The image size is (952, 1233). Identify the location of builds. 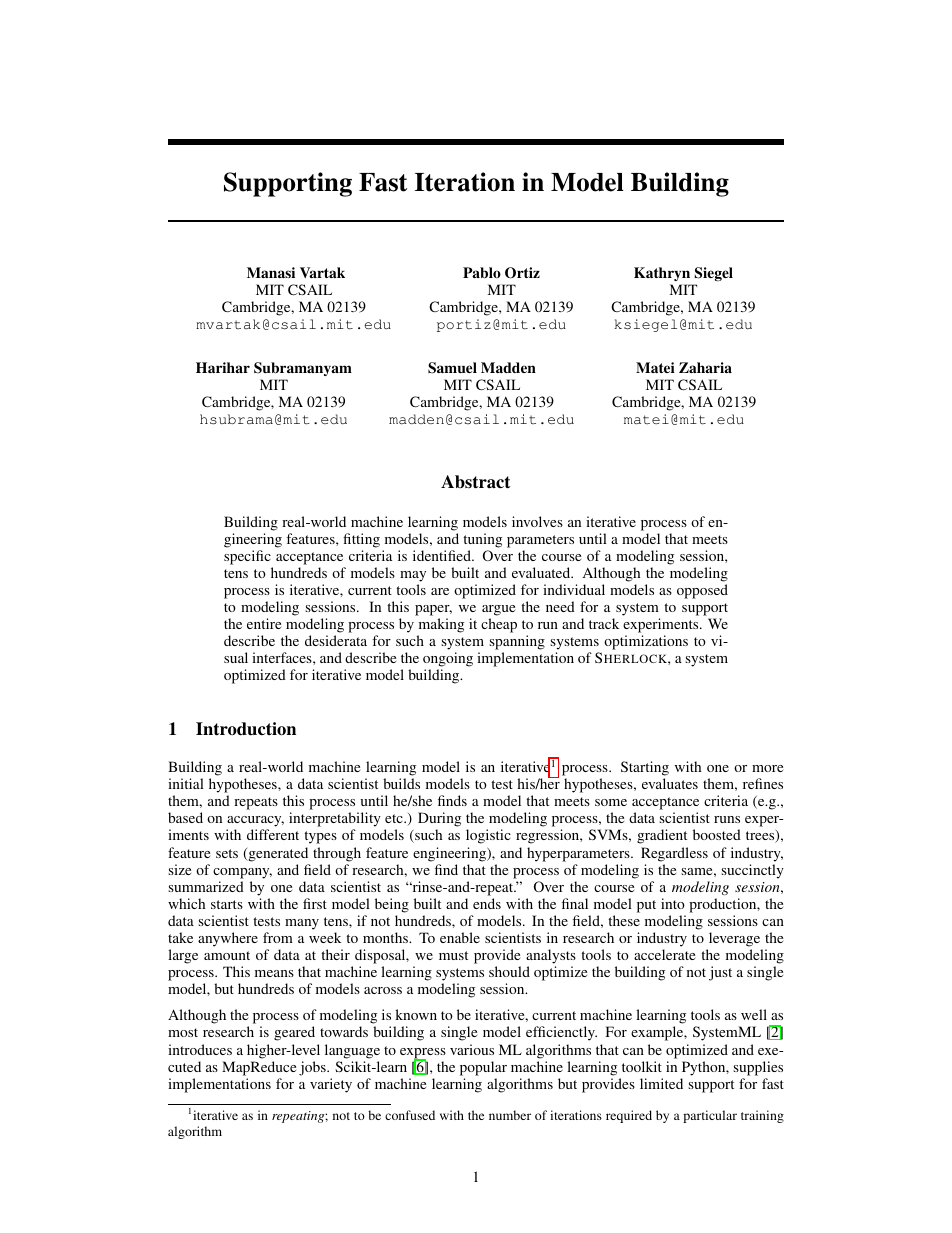
(401, 783).
